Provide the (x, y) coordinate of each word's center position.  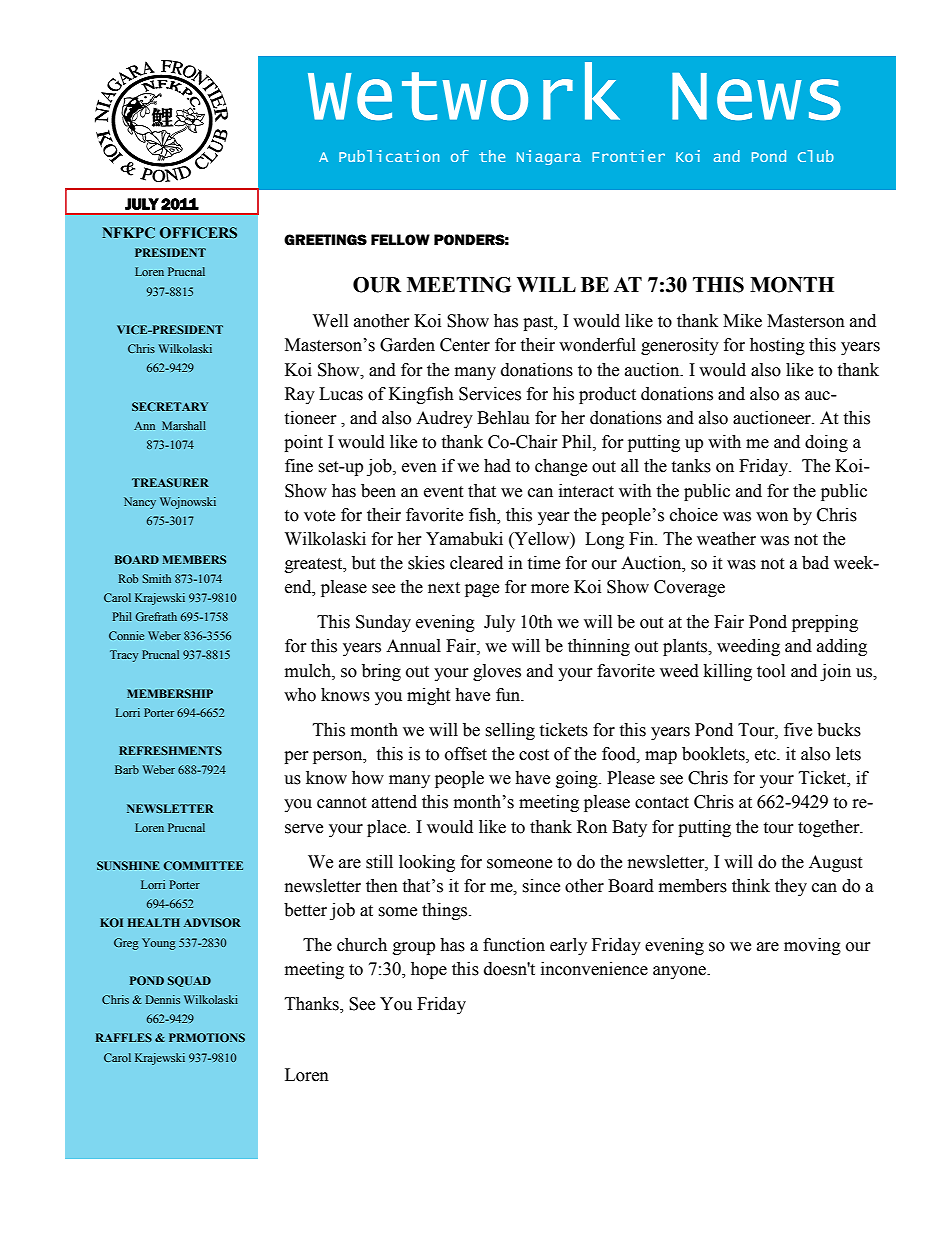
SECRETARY (170, 406)
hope (429, 970)
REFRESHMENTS (170, 750)
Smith (156, 578)
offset (466, 754)
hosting (777, 346)
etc (766, 755)
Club (816, 156)
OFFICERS (198, 233)
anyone (680, 972)
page (482, 590)
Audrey (444, 419)
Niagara (549, 157)
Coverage (689, 588)
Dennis (163, 999)
